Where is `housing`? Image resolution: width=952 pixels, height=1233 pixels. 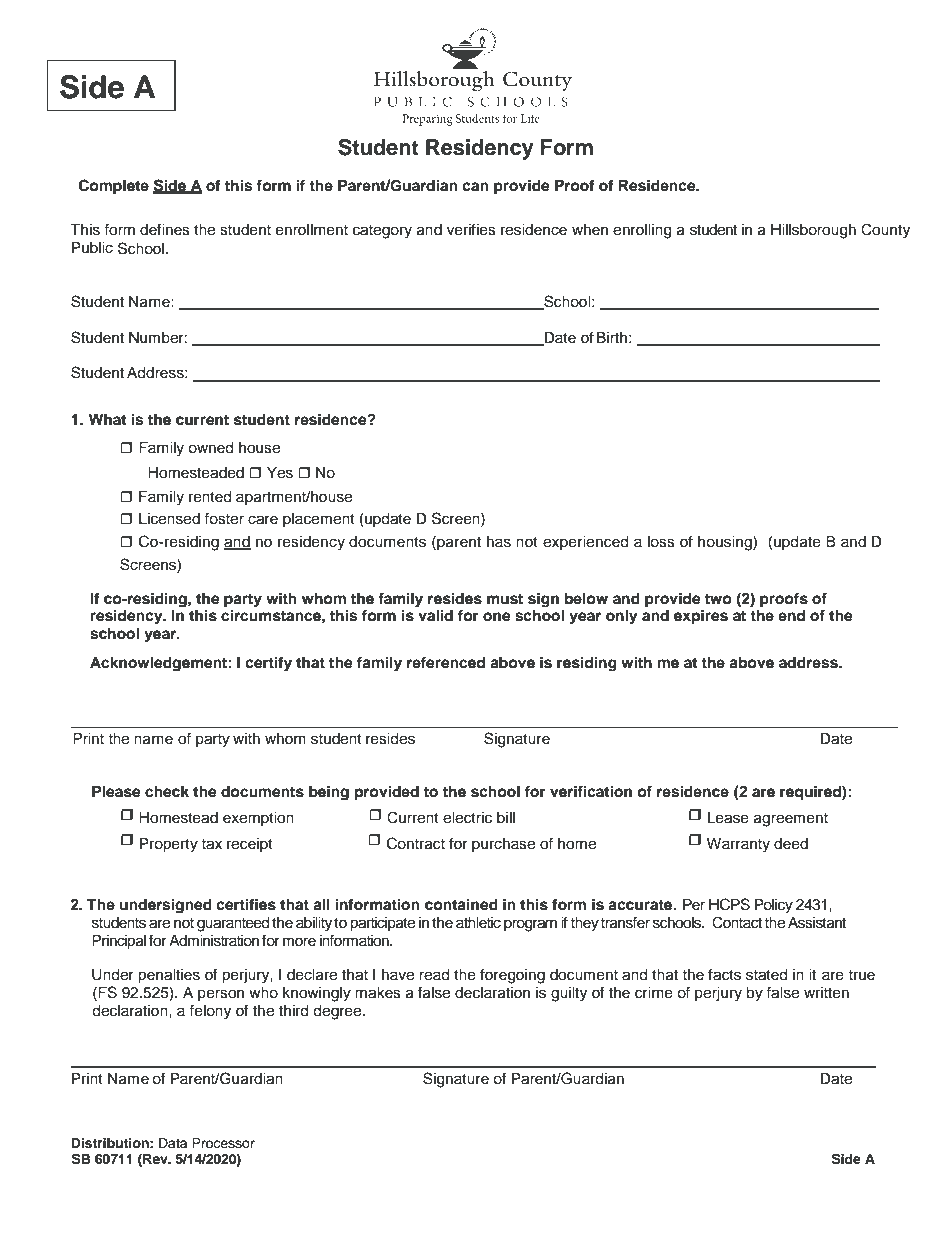
housing is located at coordinates (726, 543).
